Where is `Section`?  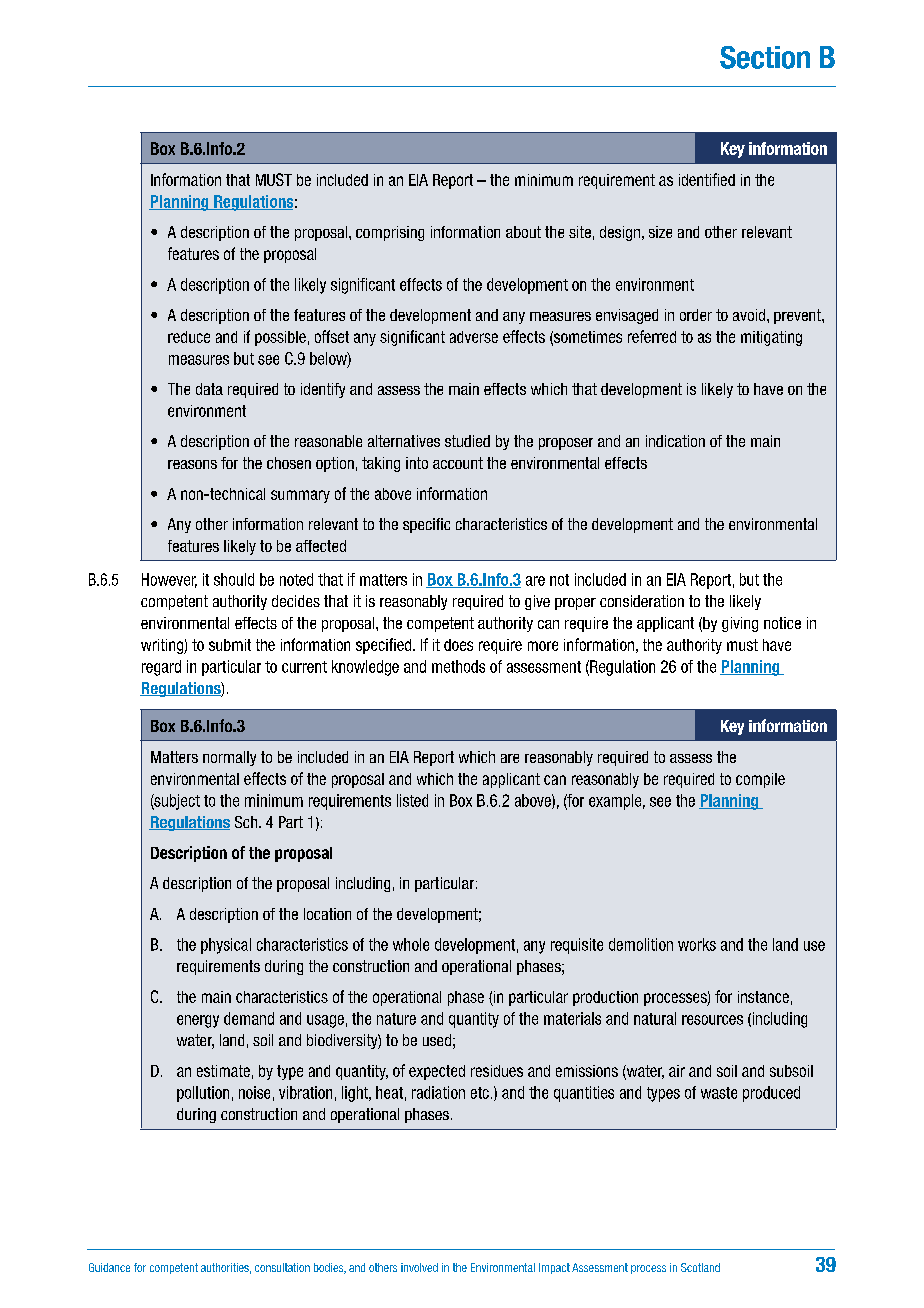
Section is located at coordinates (765, 57).
